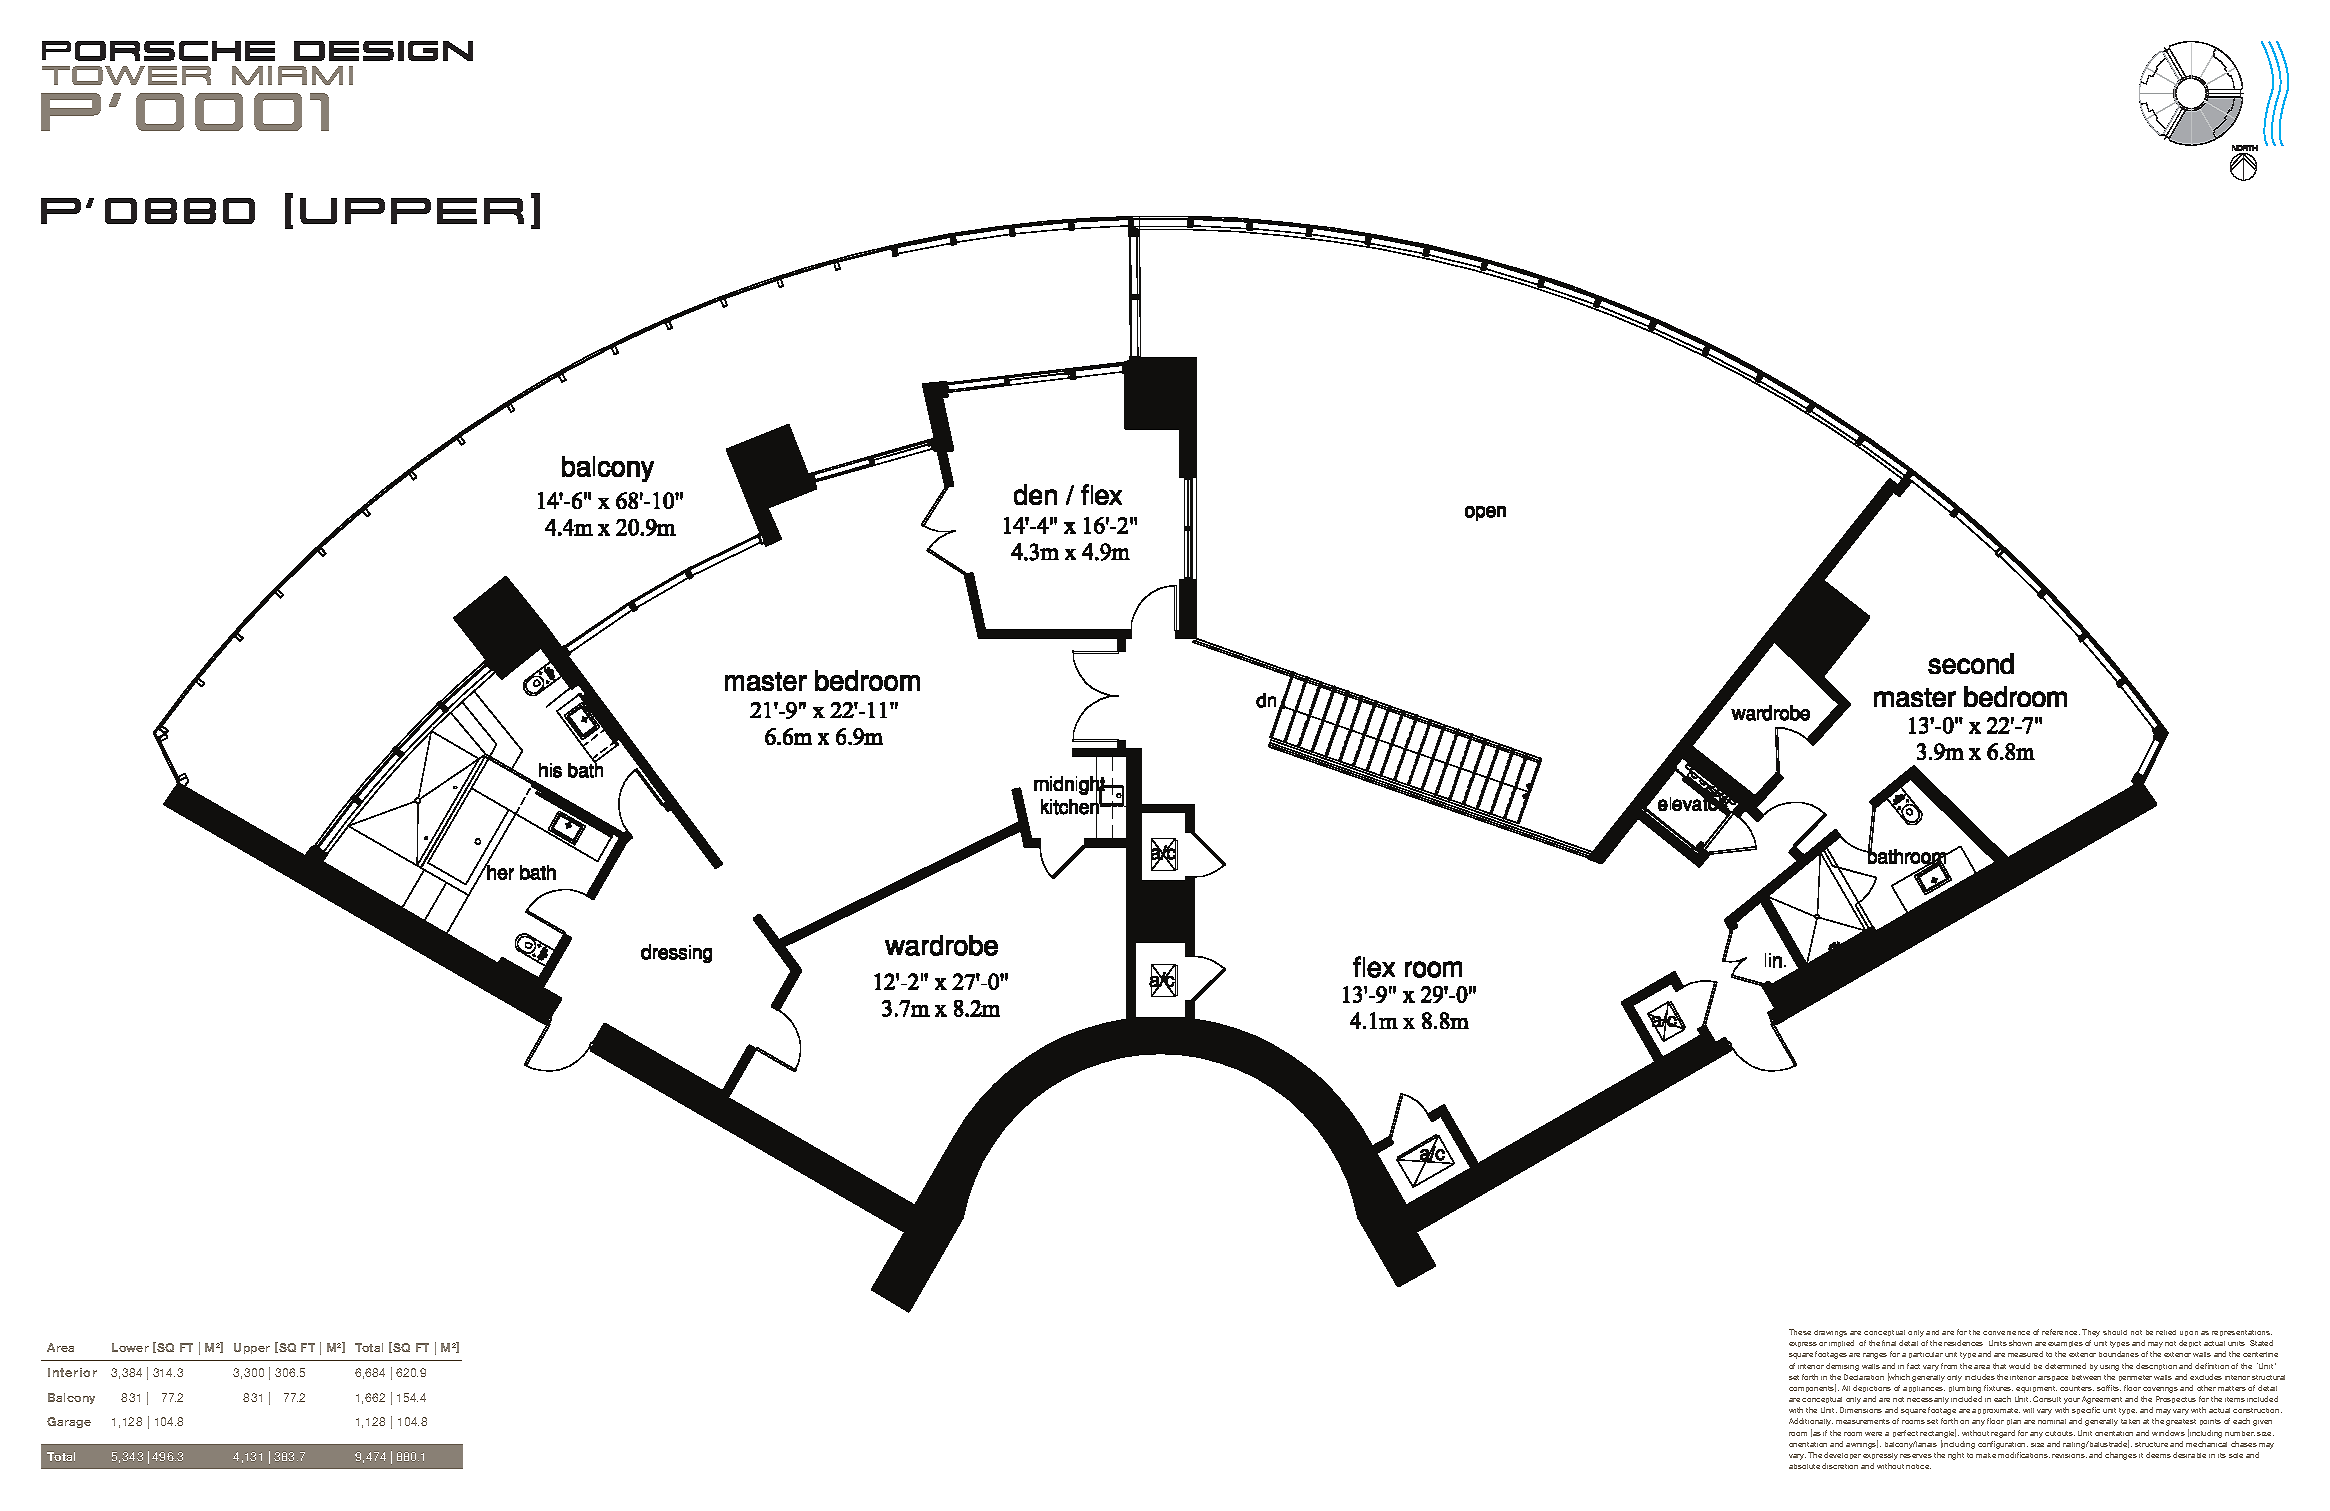  What do you see at coordinates (2006, 1333) in the document?
I see `convenience` at bounding box center [2006, 1333].
